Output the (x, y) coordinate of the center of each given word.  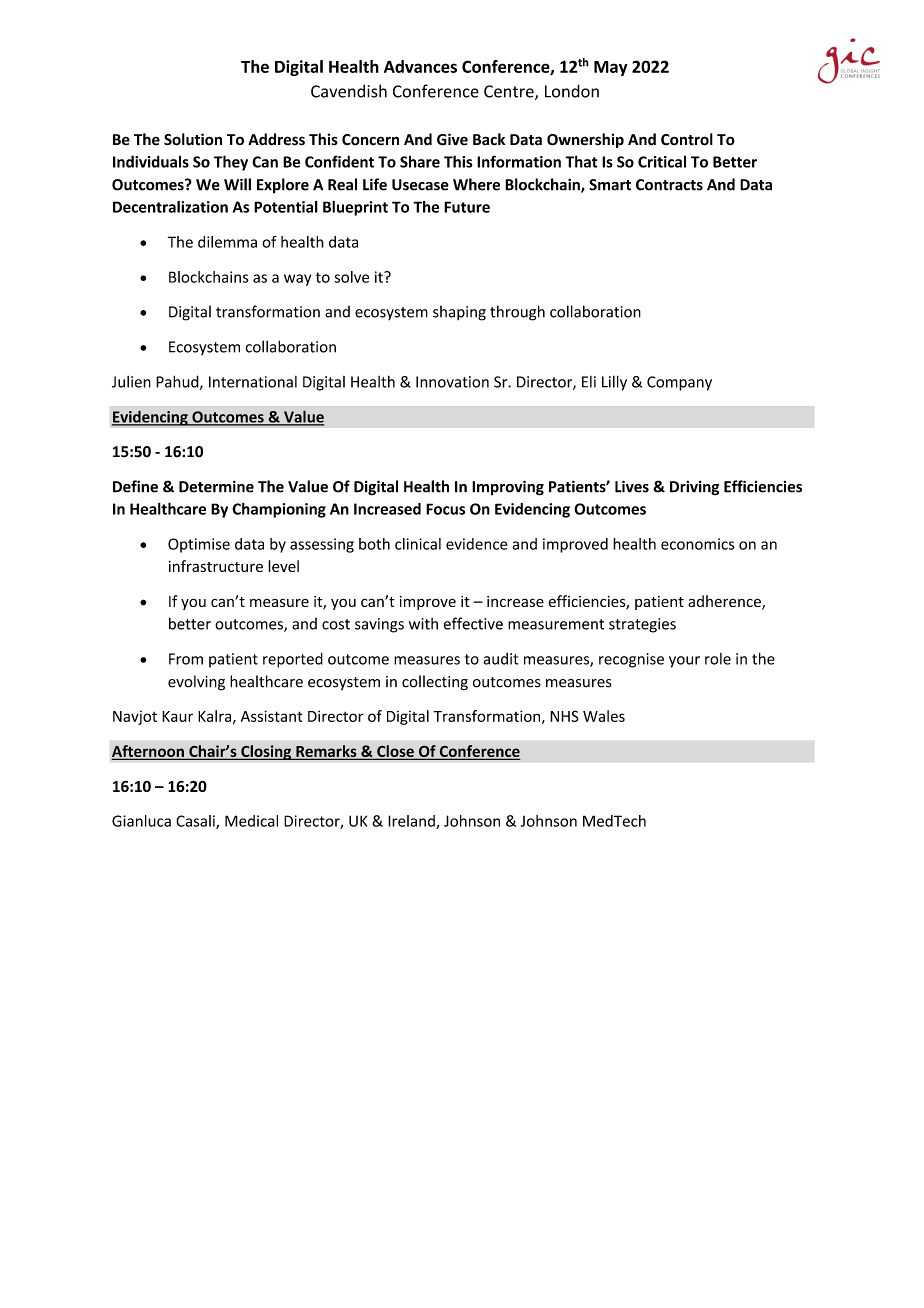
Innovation (452, 382)
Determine (216, 486)
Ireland (412, 822)
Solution (193, 139)
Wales (604, 716)
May (611, 68)
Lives (632, 486)
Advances (420, 66)
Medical (251, 821)
